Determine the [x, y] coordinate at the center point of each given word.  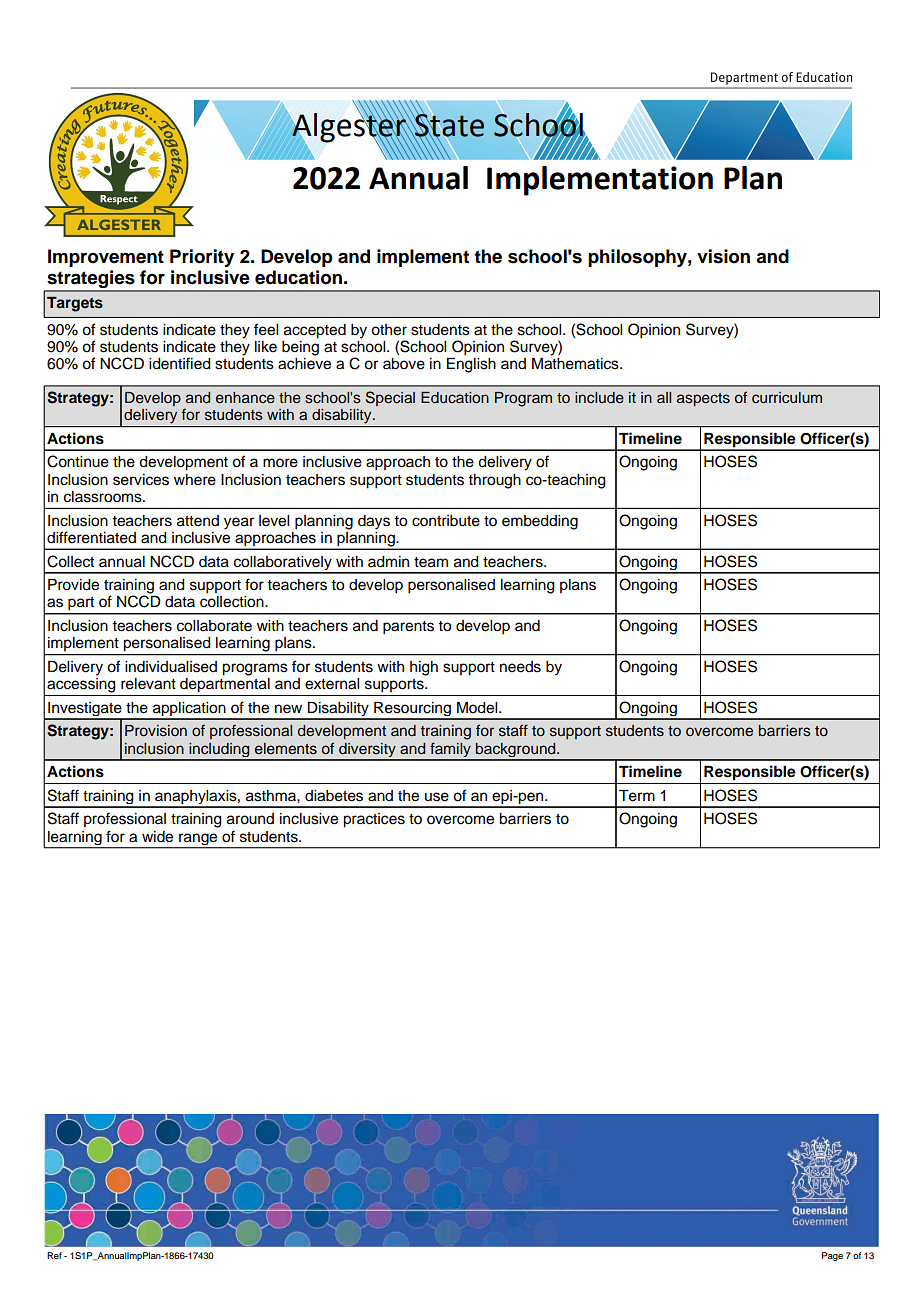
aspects [703, 400]
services [141, 480]
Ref [54, 1255]
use [437, 797]
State [448, 125]
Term [637, 796]
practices [374, 820]
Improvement [106, 258]
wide [157, 837]
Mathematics [576, 364]
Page [832, 1256]
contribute [446, 521]
